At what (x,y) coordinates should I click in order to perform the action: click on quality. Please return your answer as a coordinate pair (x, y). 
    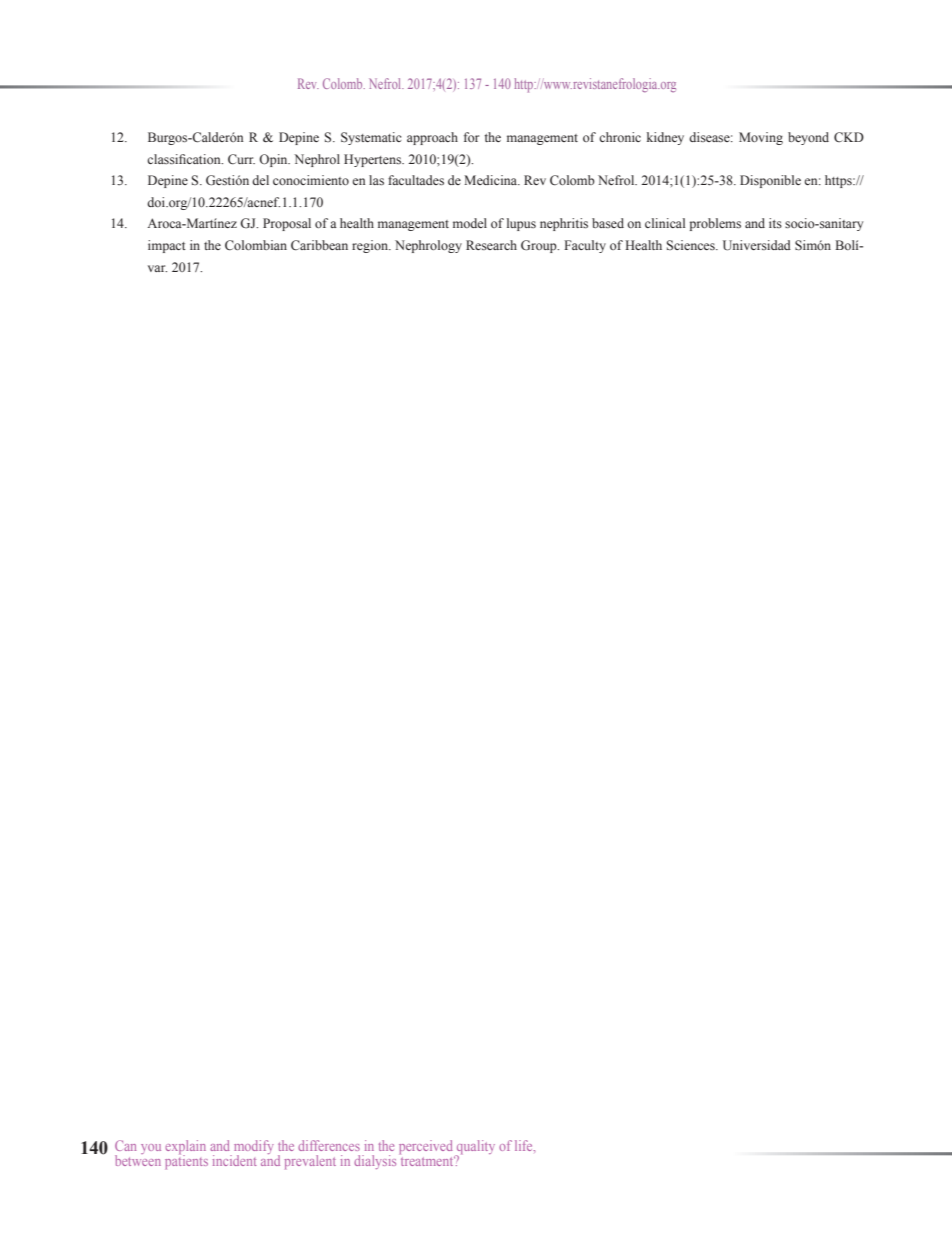
    Looking at the image, I should click on (475, 1148).
